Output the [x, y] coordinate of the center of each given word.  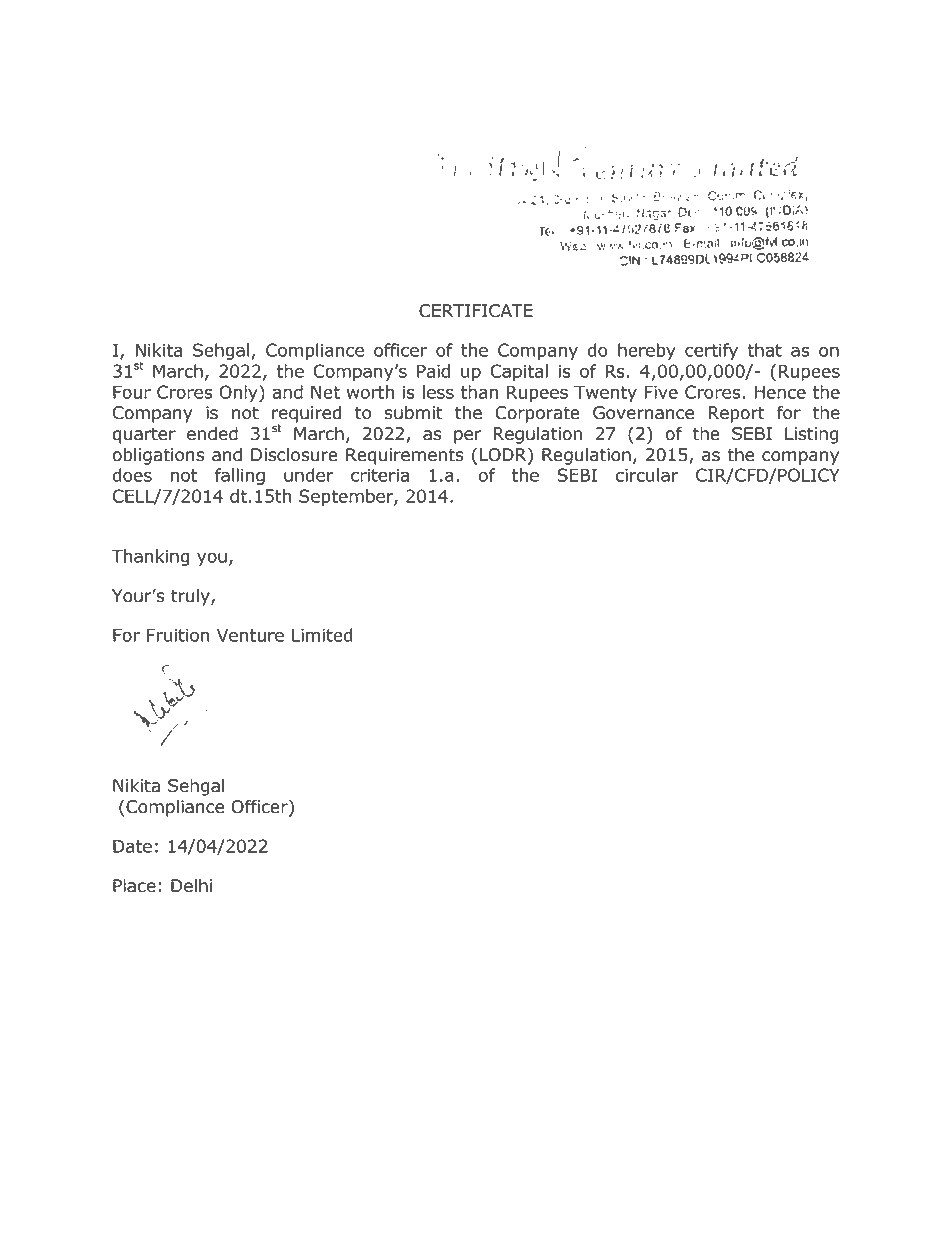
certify [711, 351]
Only [239, 393]
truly [191, 597]
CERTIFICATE [476, 311]
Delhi [192, 885]
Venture [250, 635]
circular [647, 475]
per [467, 437]
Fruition [178, 635]
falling [240, 476]
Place [134, 885]
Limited [322, 635]
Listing [812, 435]
